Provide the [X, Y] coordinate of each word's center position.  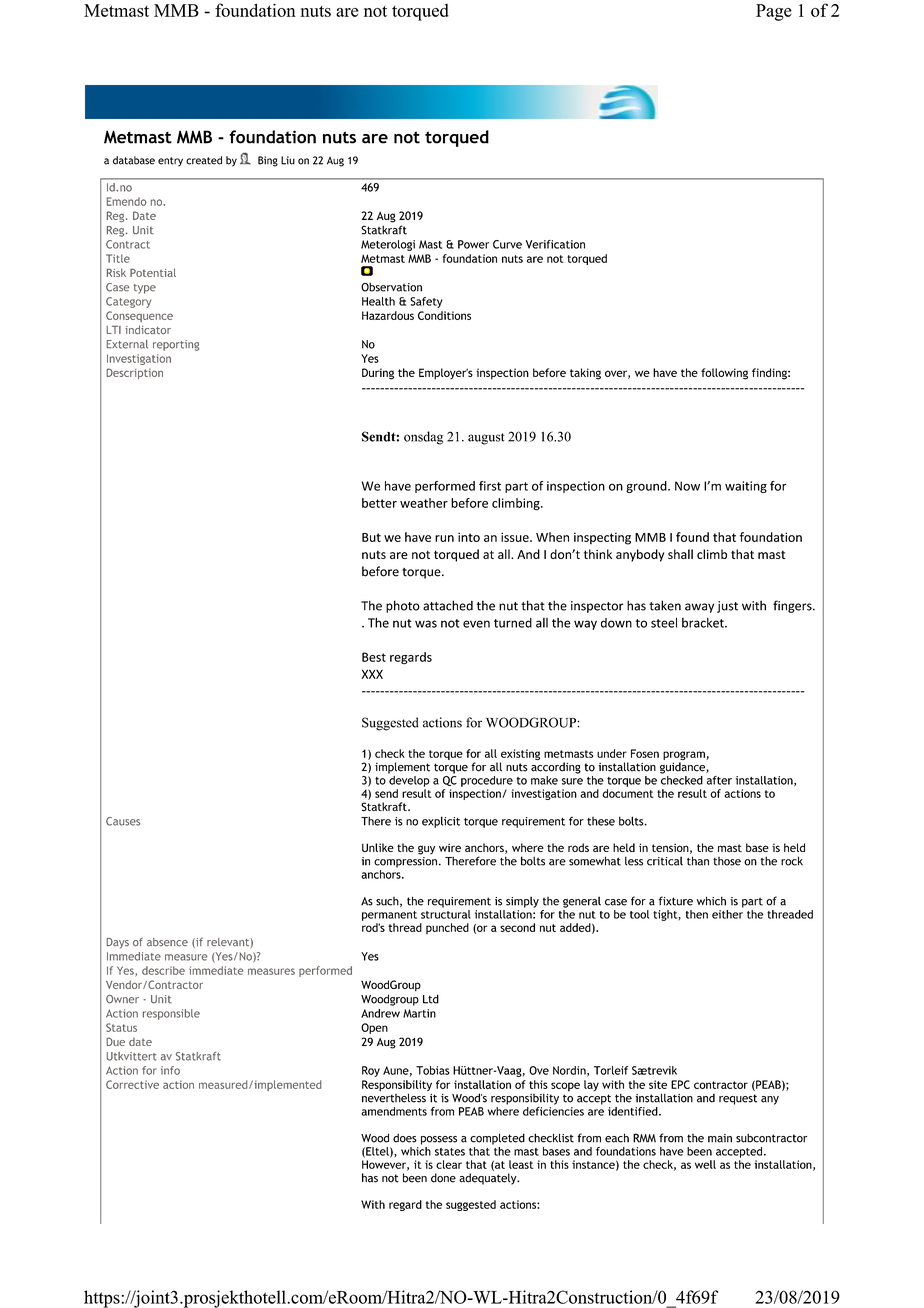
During [378, 374]
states [450, 1152]
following [724, 374]
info [170, 1070]
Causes [123, 821]
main [720, 1138]
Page [774, 12]
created [204, 160]
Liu [288, 160]
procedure [487, 781]
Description [135, 373]
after [719, 780]
